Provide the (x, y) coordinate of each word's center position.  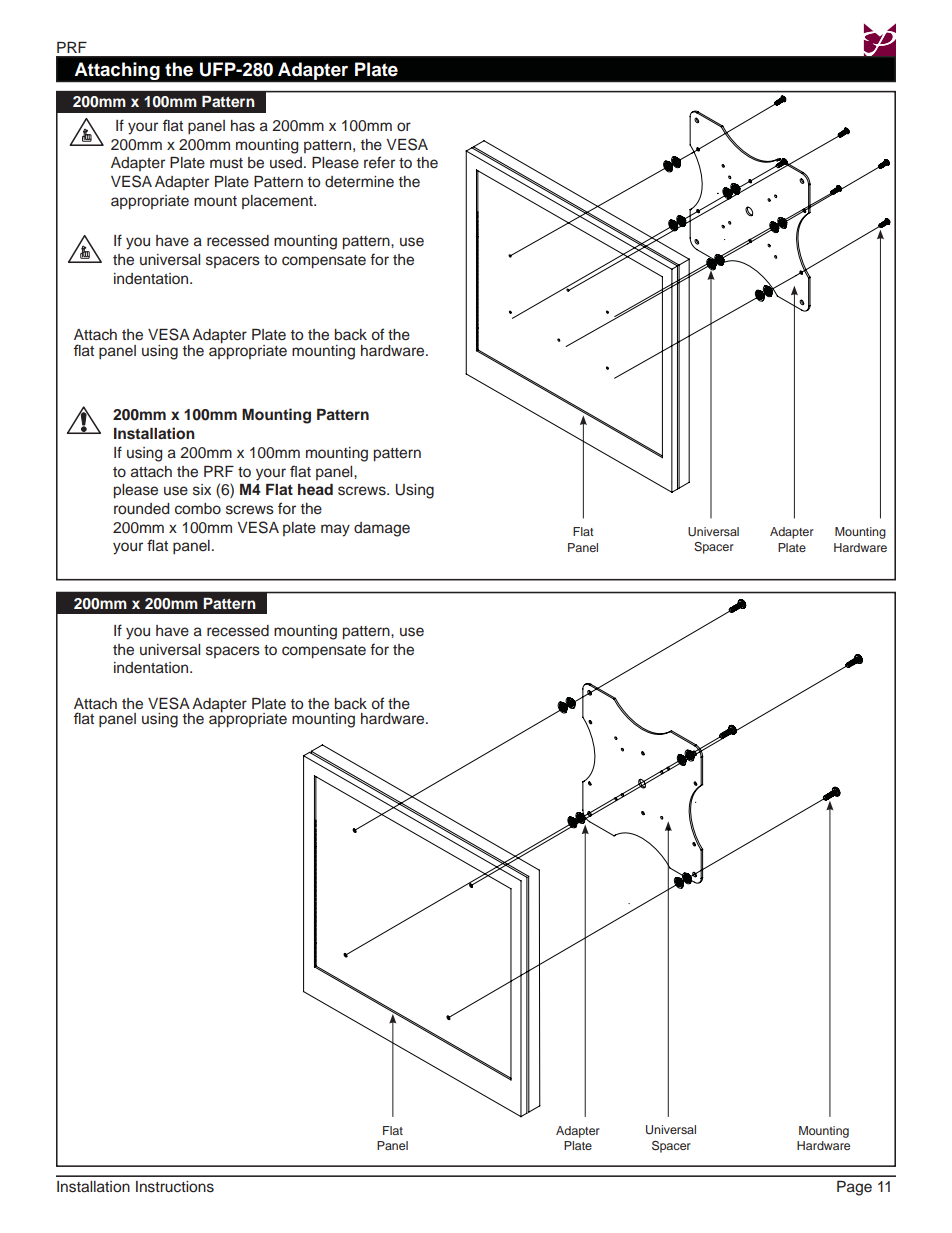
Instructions (175, 1187)
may (335, 530)
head (315, 489)
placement (278, 202)
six (202, 490)
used (286, 163)
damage (382, 529)
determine (359, 181)
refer (379, 162)
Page (854, 1188)
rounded (141, 509)
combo (198, 509)
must (226, 163)
